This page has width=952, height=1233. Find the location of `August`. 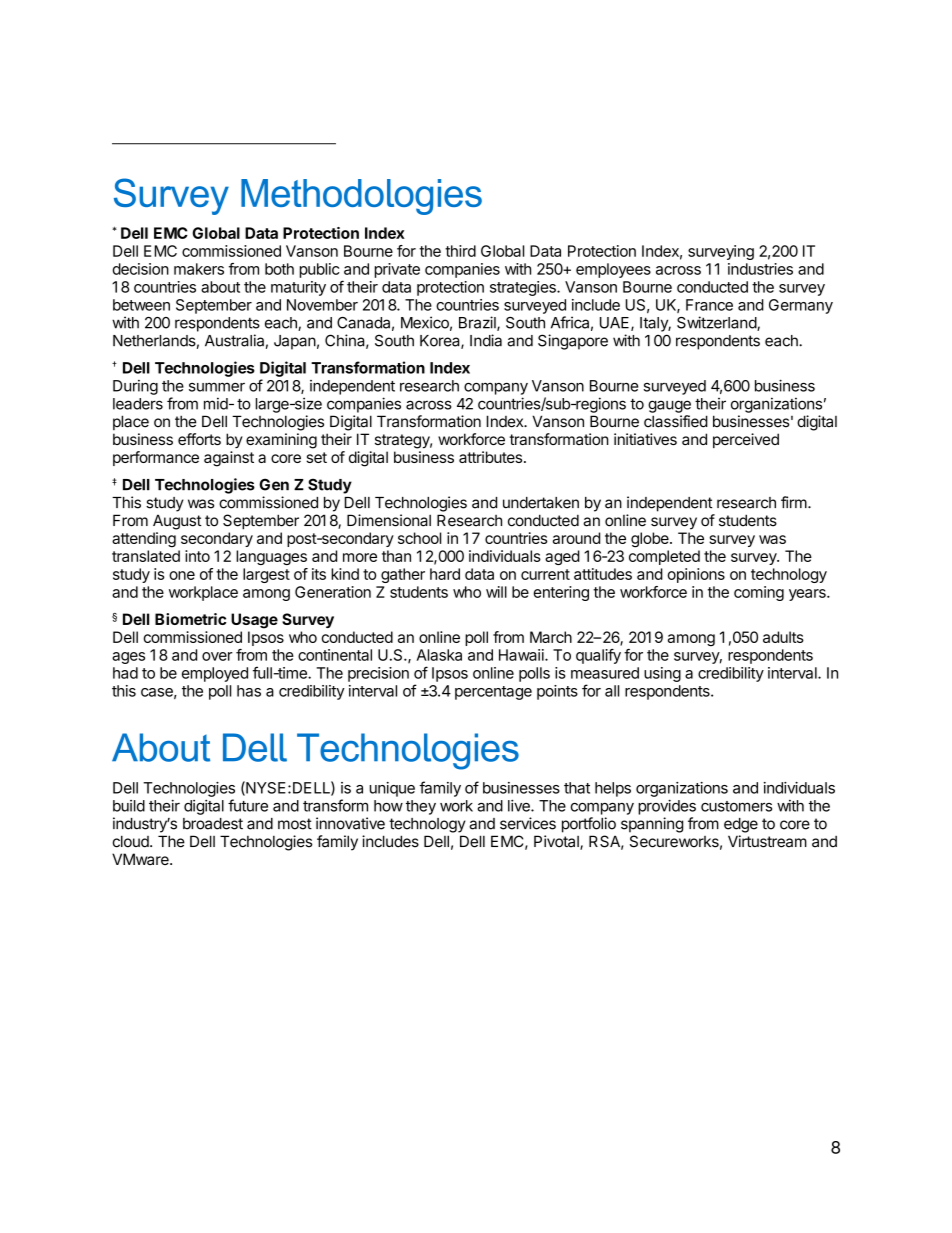

August is located at coordinates (177, 522).
